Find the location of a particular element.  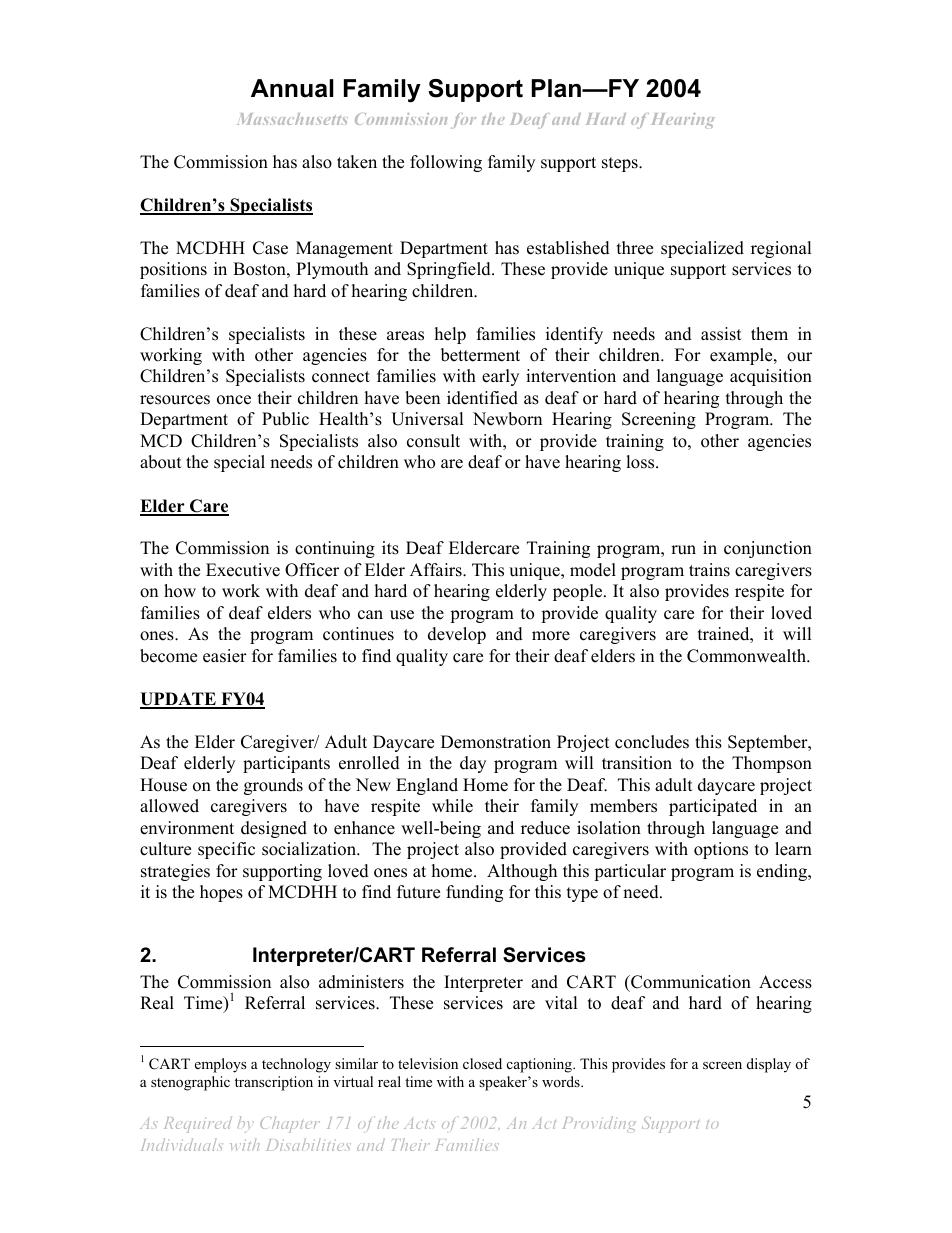

closed is located at coordinates (482, 1063).
